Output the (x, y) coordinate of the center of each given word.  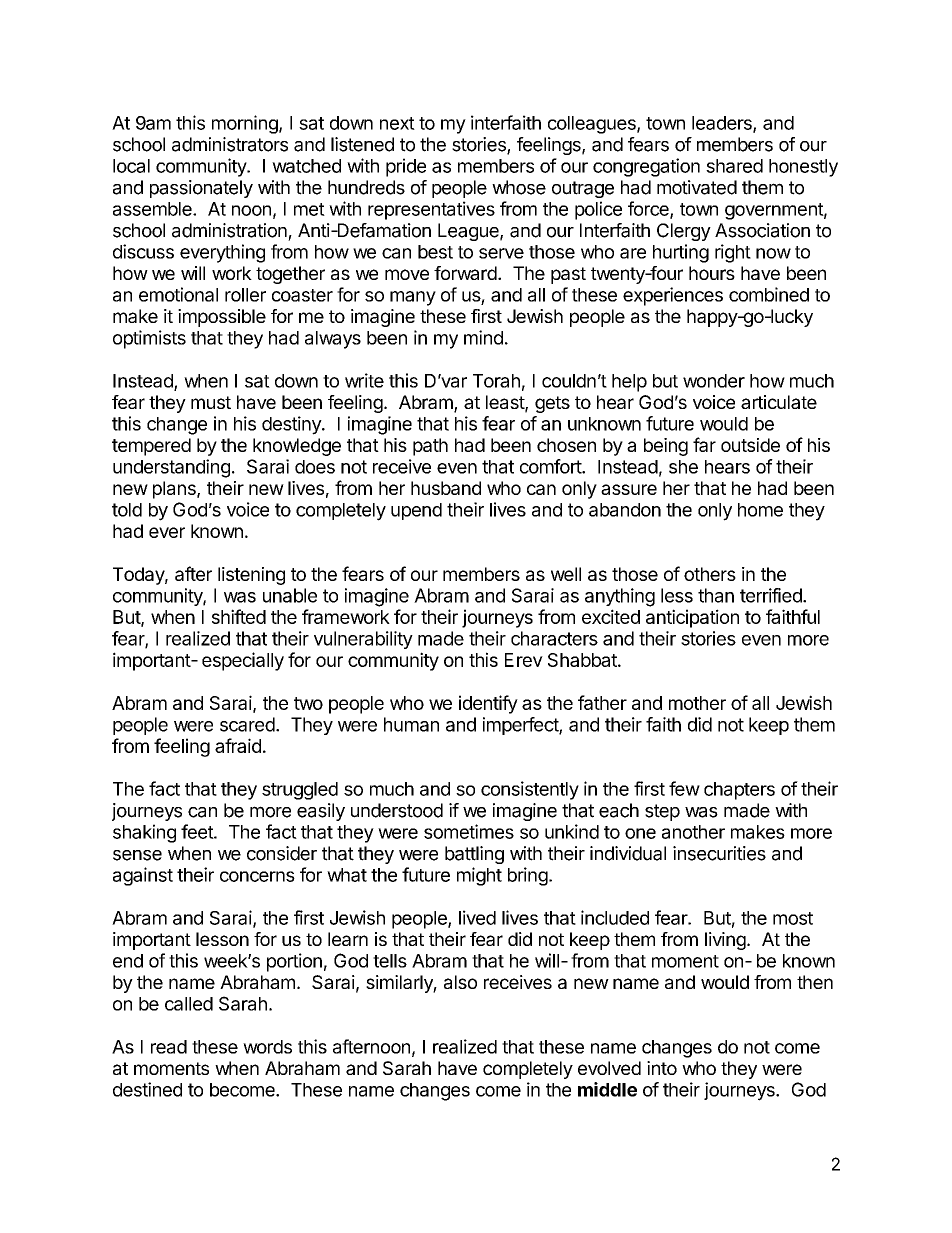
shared (734, 166)
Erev (524, 660)
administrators (230, 144)
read (169, 1047)
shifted (239, 616)
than (716, 595)
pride (406, 167)
